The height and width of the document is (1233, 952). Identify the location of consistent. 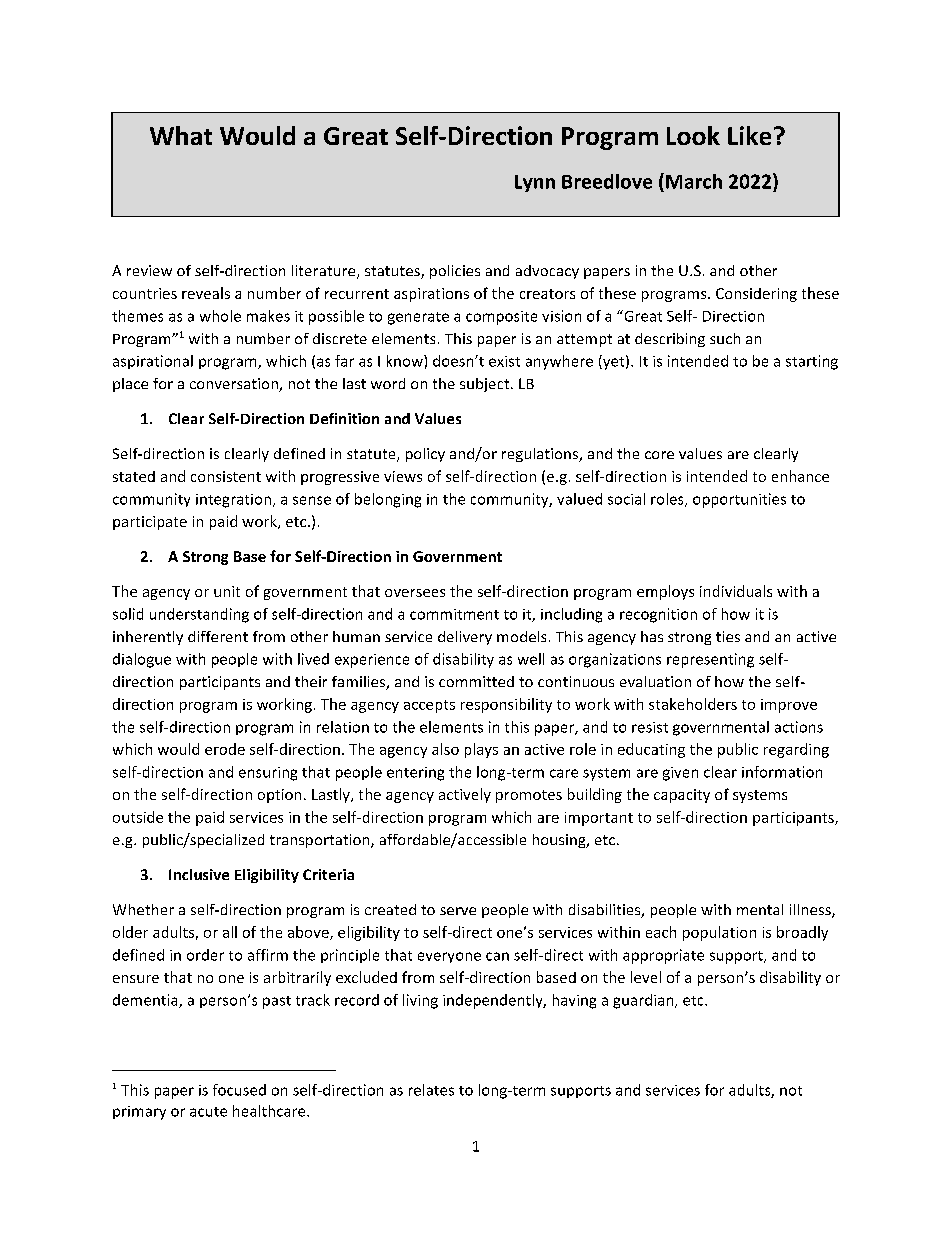
(226, 476).
